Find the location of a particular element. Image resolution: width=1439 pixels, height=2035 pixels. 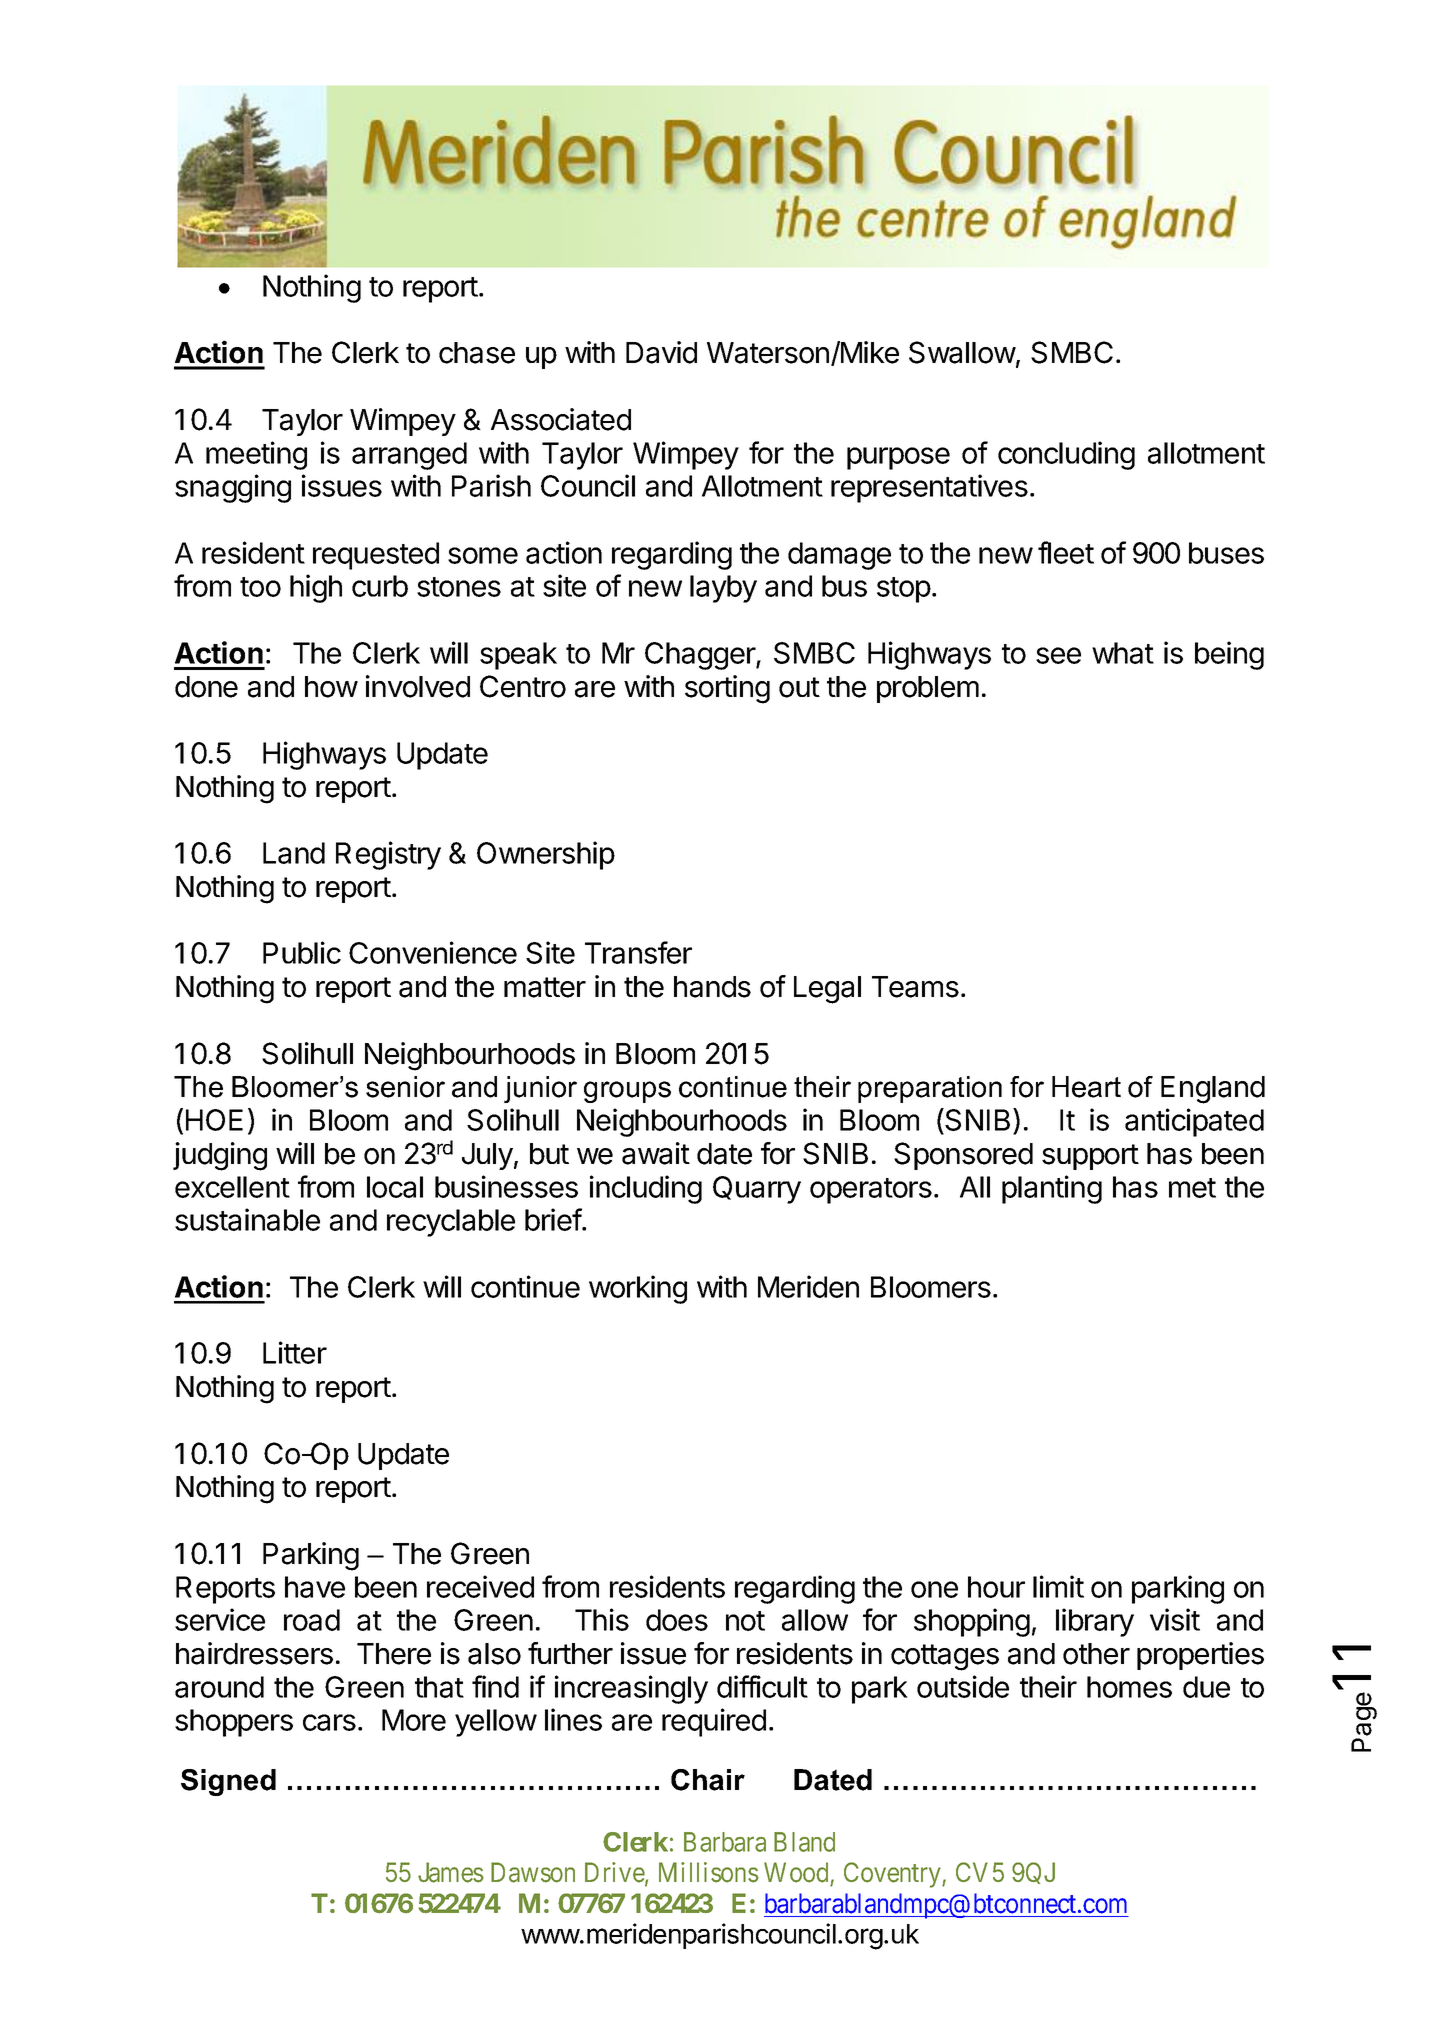

David is located at coordinates (661, 352).
